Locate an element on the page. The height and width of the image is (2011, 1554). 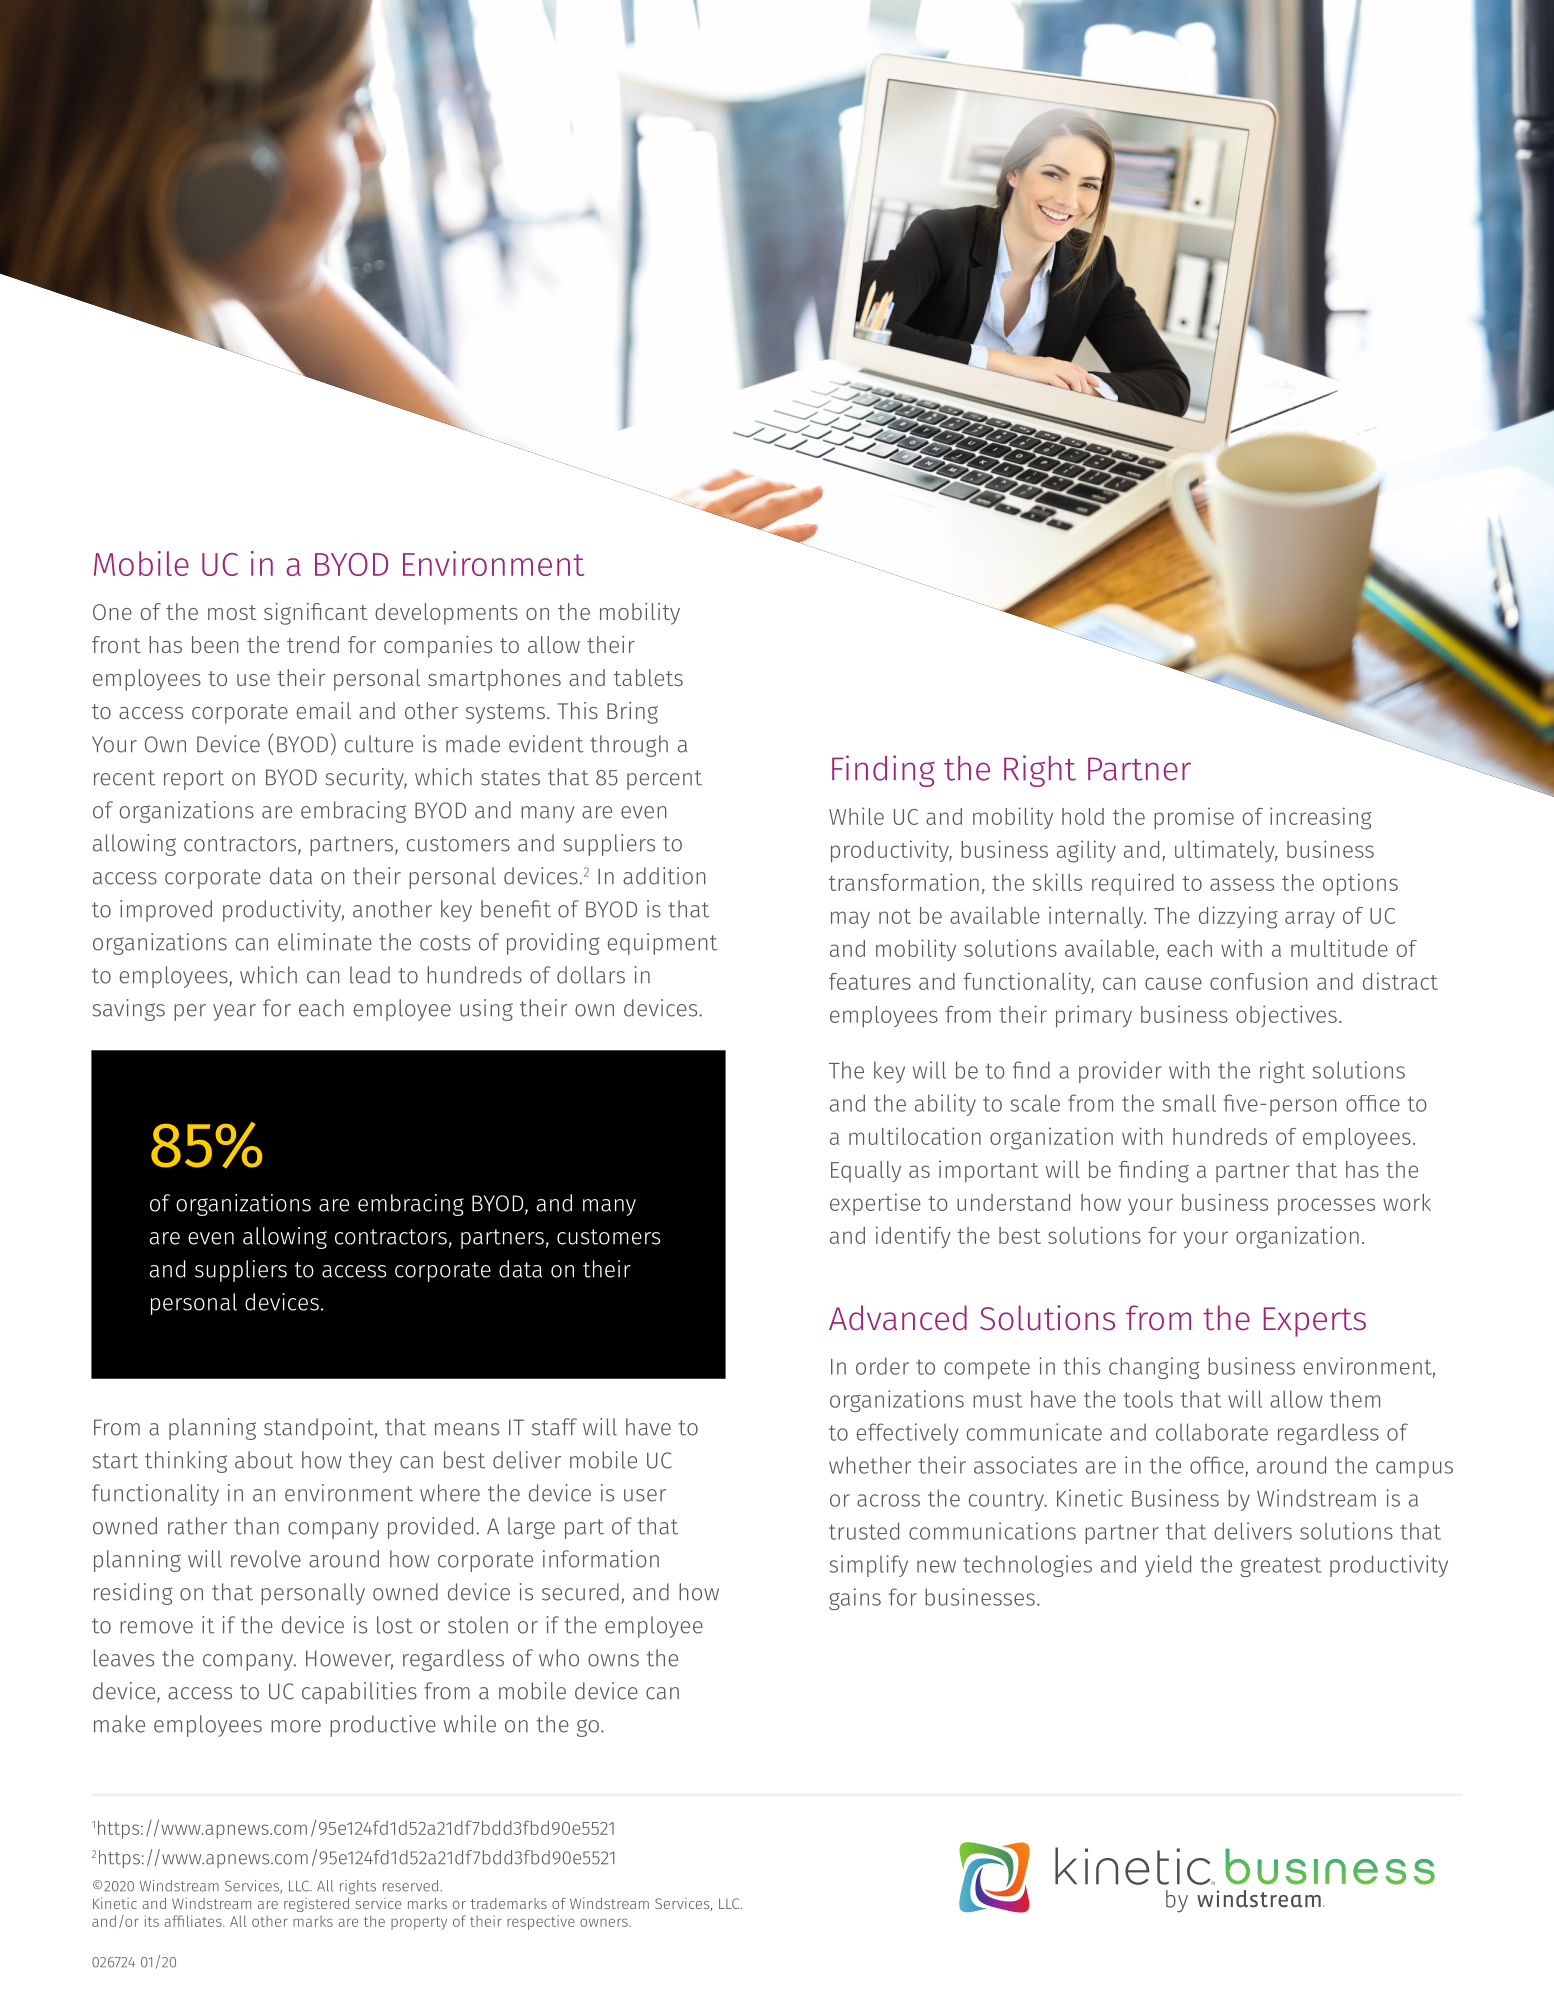
trend is located at coordinates (313, 644).
